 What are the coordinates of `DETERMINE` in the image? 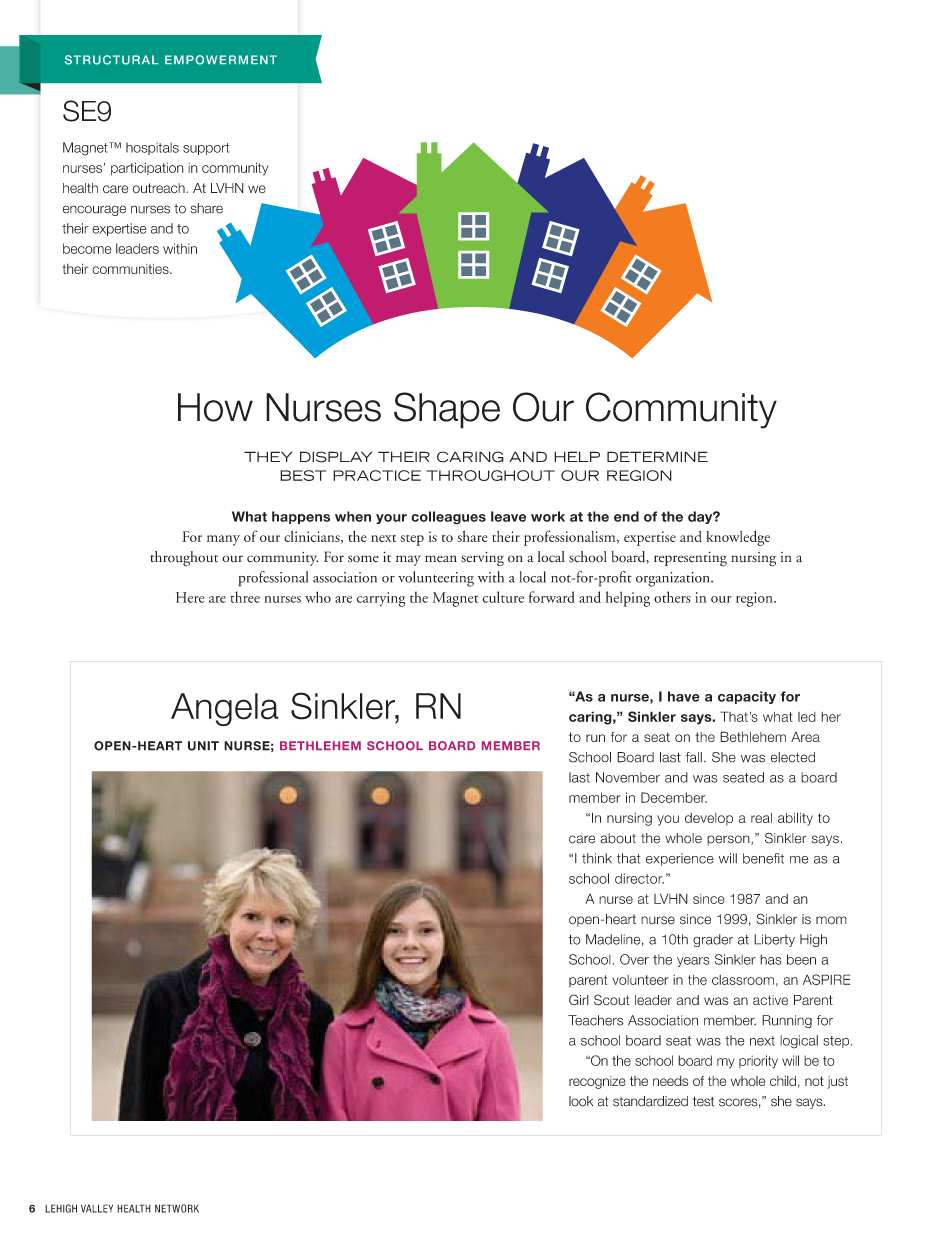 It's located at (657, 456).
